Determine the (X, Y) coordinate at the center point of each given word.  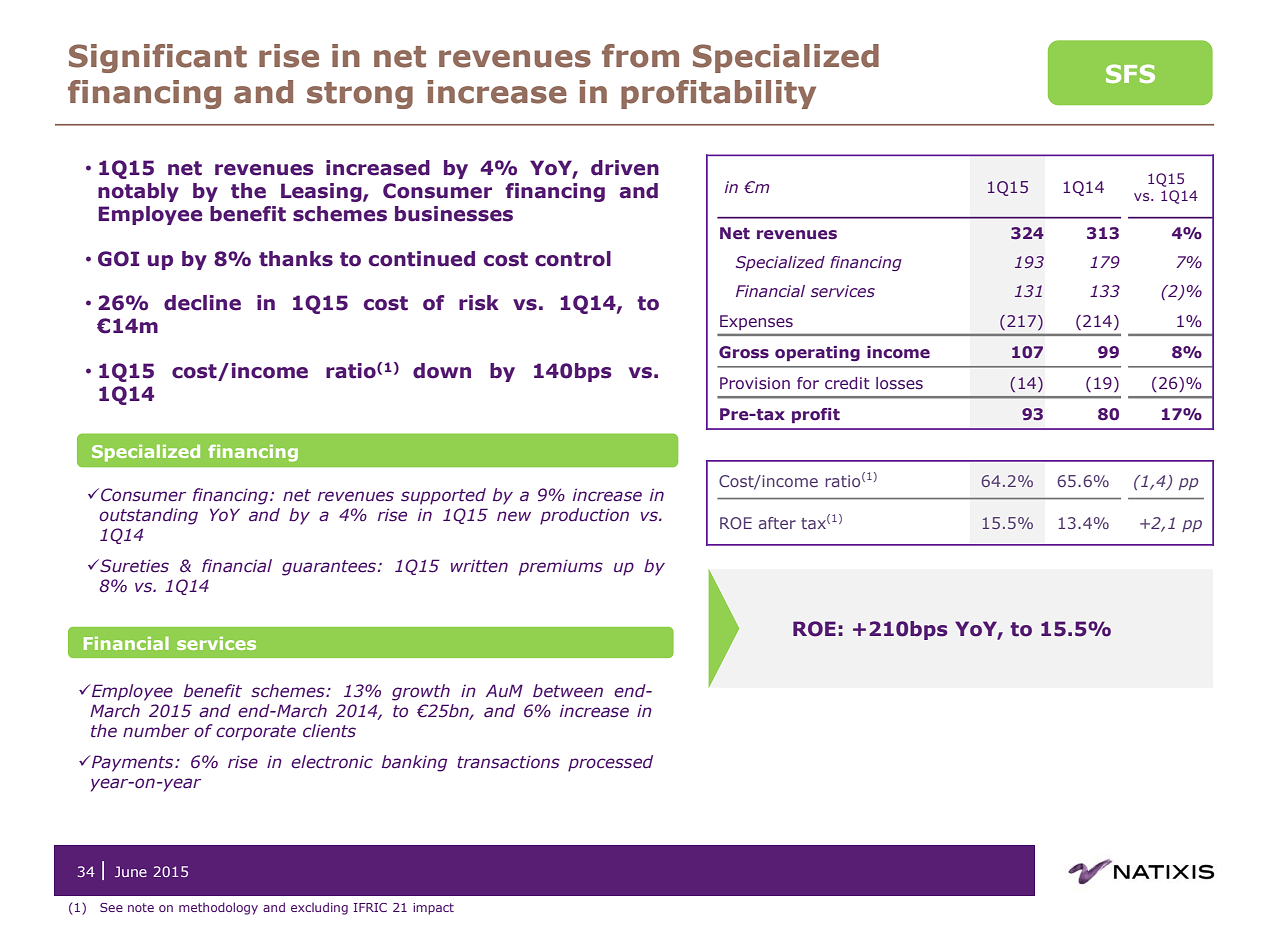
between (568, 691)
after (777, 523)
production (584, 516)
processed (610, 763)
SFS (1130, 73)
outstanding (148, 516)
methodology (218, 908)
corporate (256, 733)
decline (202, 303)
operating (817, 353)
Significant (158, 58)
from (640, 56)
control (573, 259)
